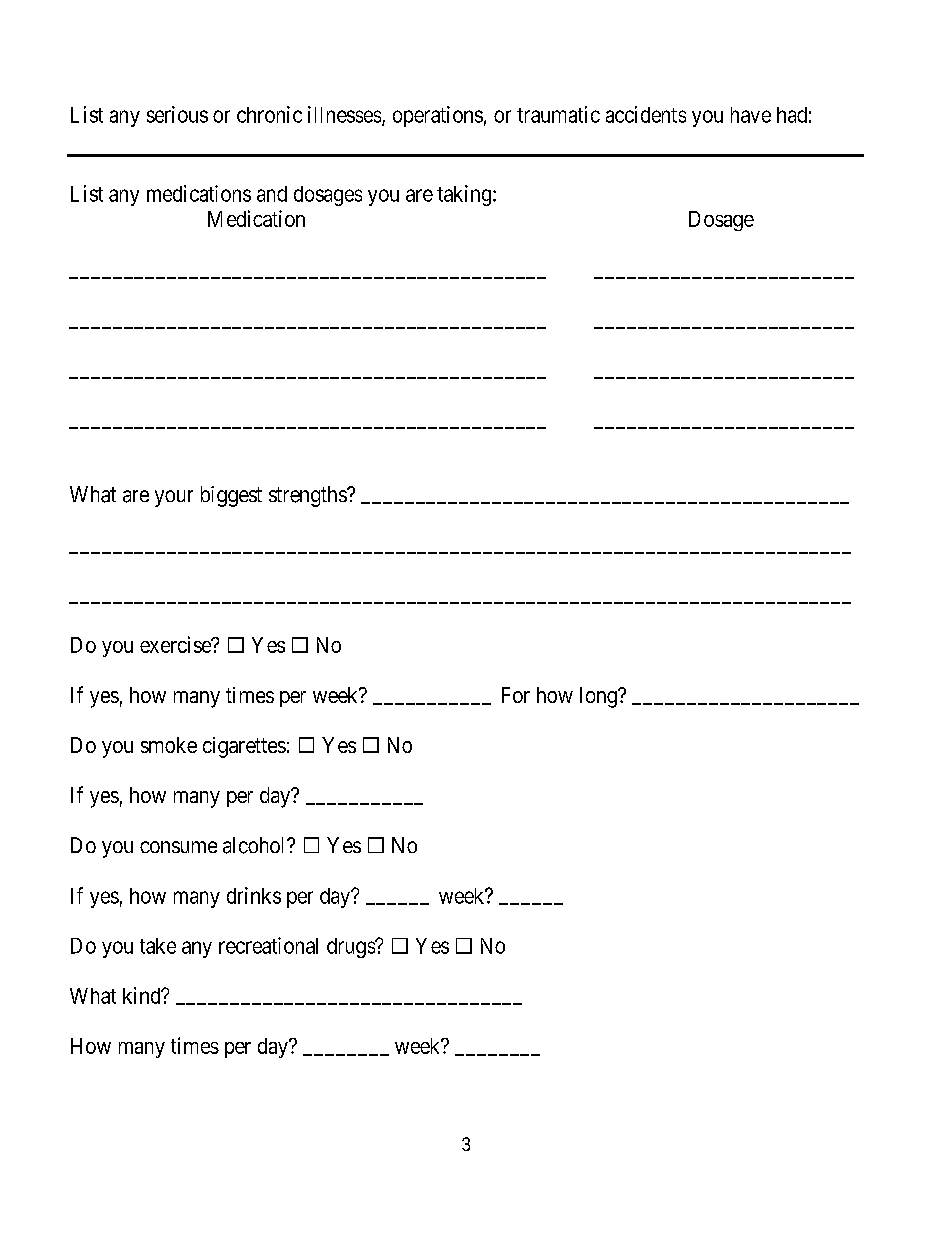 The width and height of the document is (952, 1233). I want to click on taking, so click(464, 195).
